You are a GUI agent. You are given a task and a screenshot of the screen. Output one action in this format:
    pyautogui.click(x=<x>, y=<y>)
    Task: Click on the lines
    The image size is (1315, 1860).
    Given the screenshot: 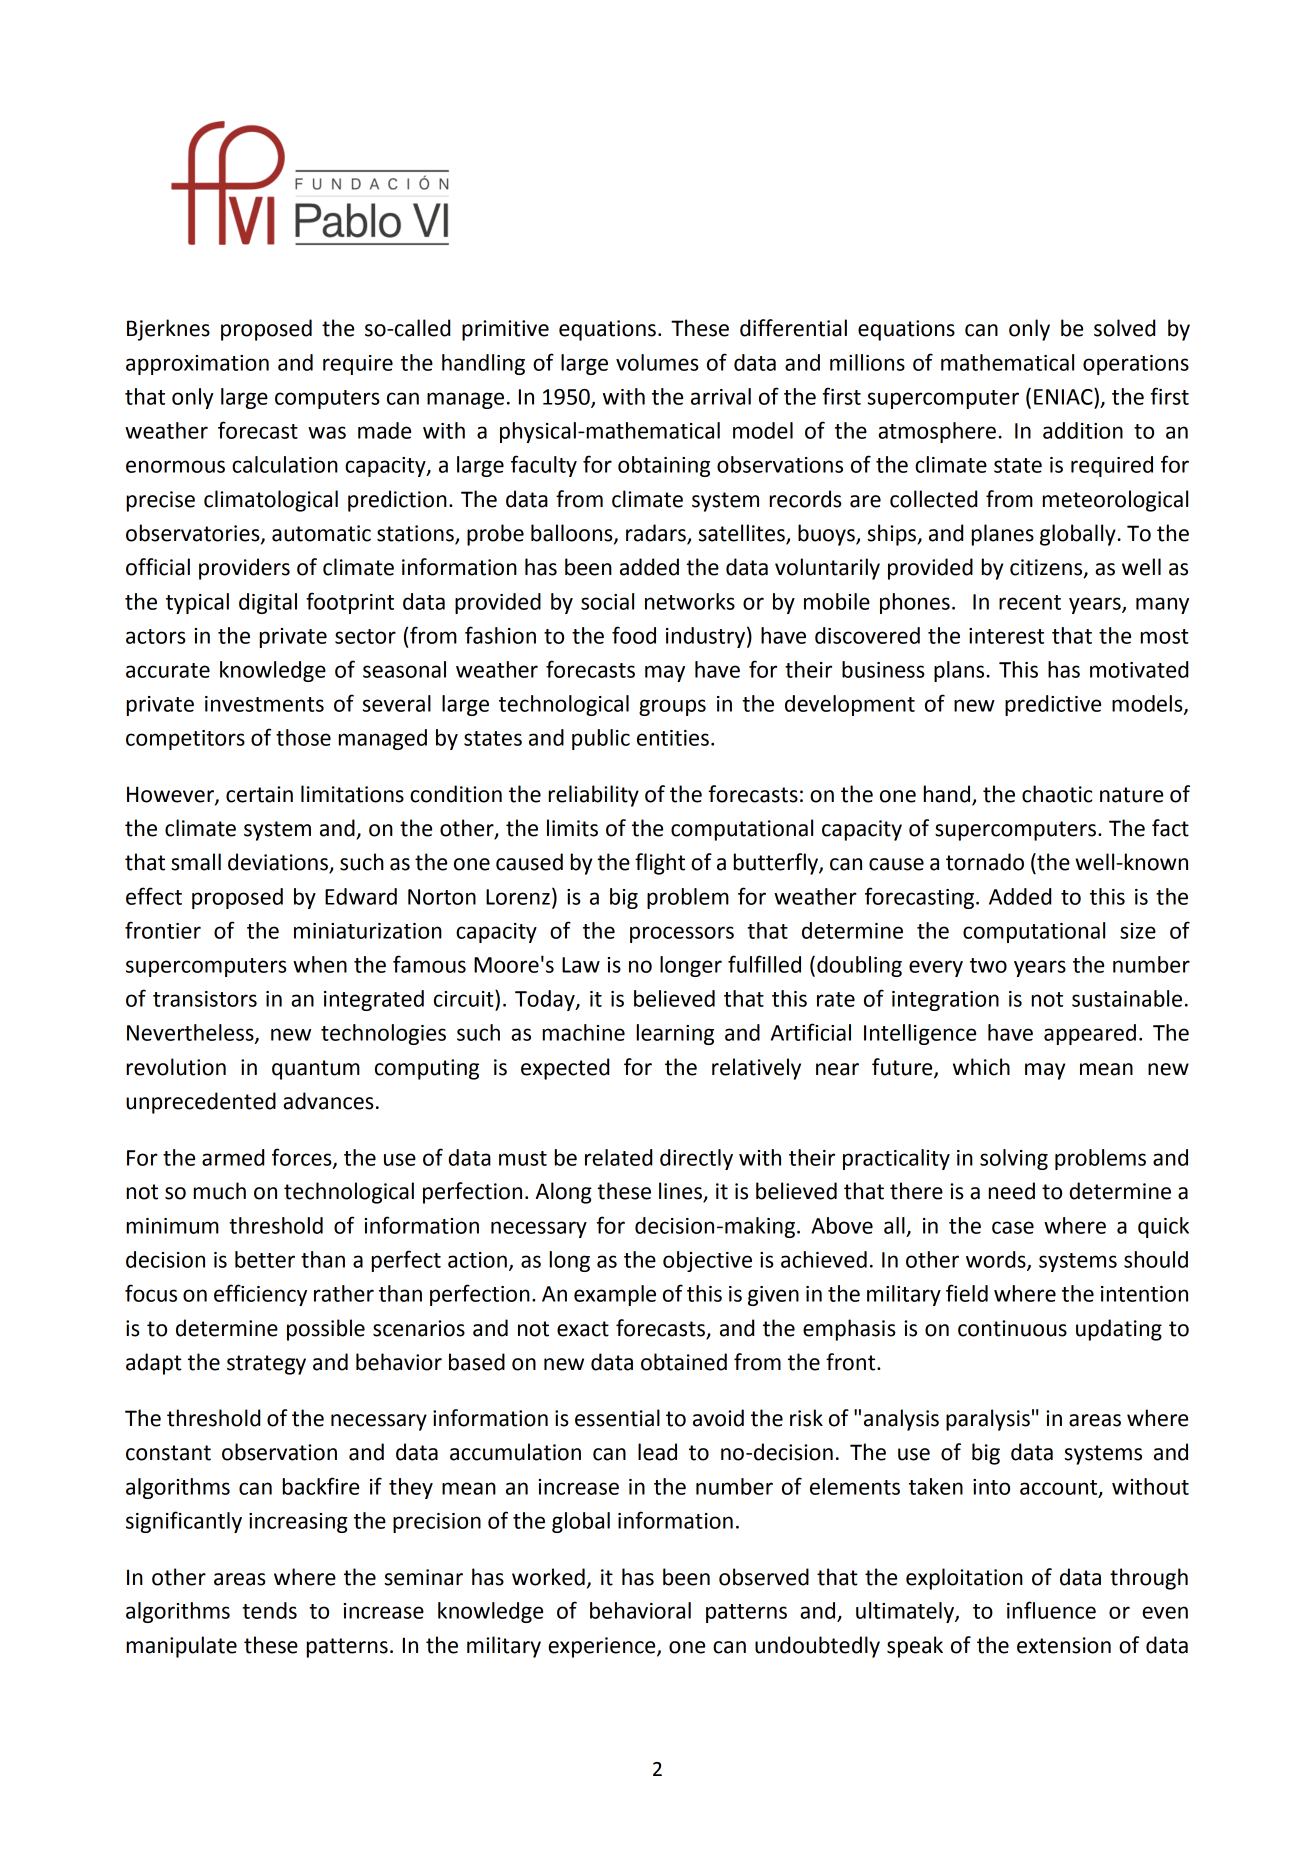 What is the action you would take?
    pyautogui.click(x=681, y=1192)
